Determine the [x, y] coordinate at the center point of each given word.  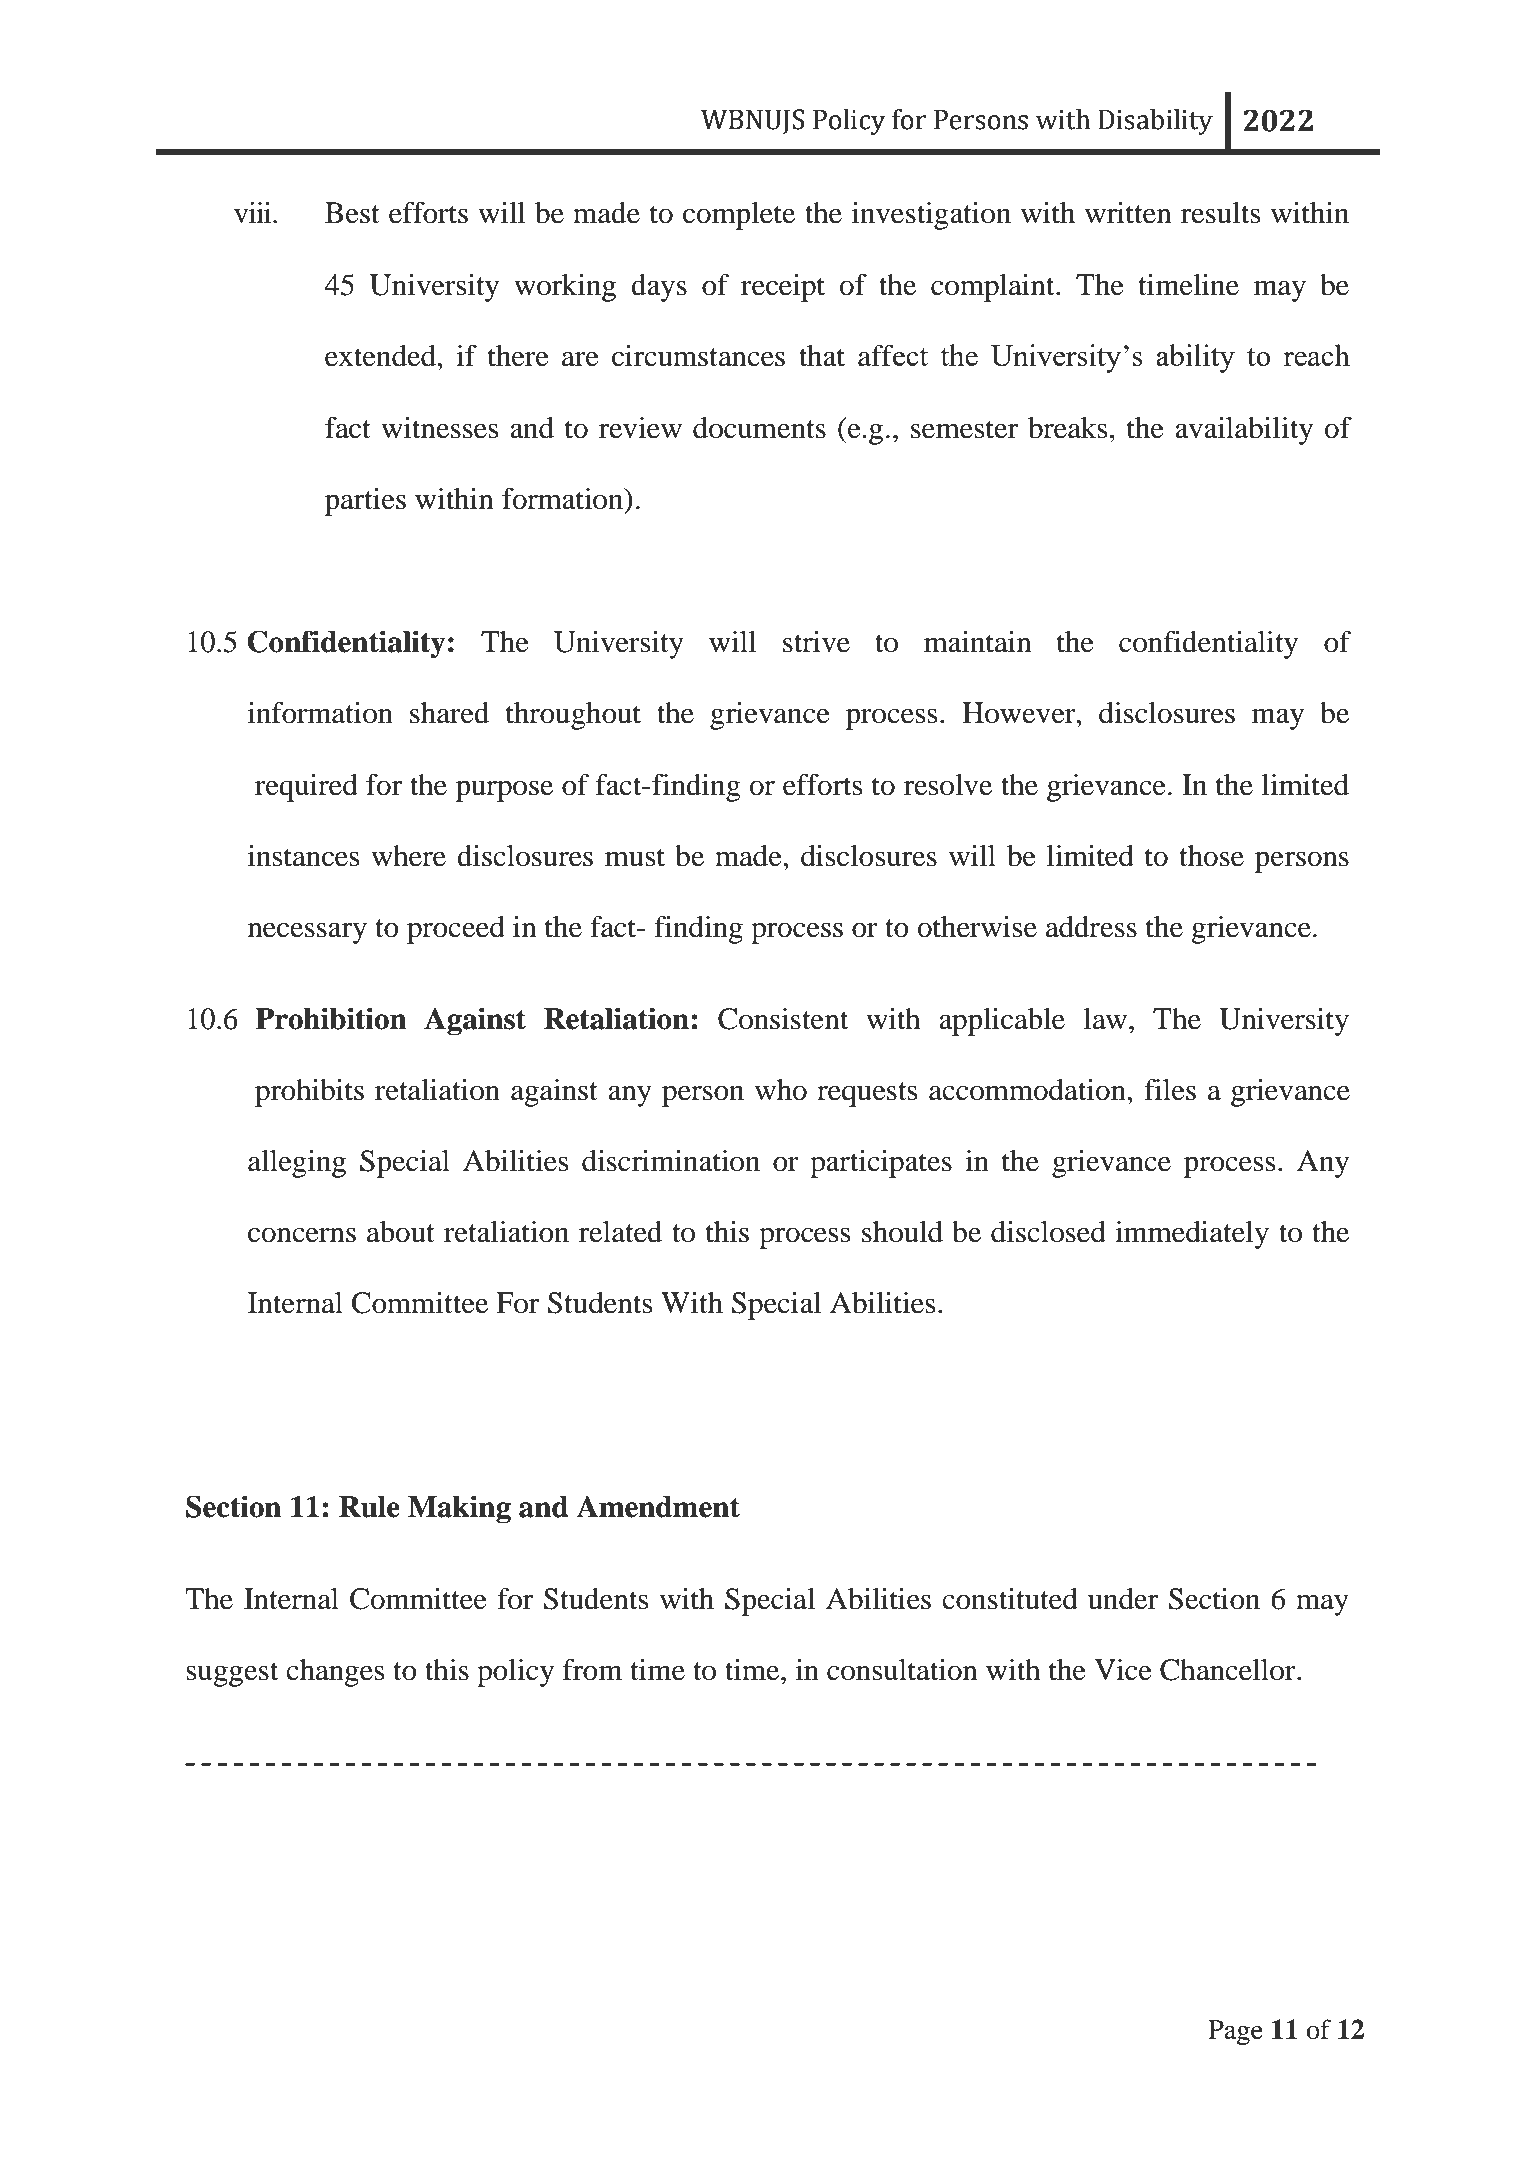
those [1211, 856]
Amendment [658, 1506]
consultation [902, 1670]
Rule [369, 1507]
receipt [783, 288]
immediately [1192, 1235]
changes [335, 1673]
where [408, 856]
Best [352, 213]
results [1220, 213]
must [635, 857]
